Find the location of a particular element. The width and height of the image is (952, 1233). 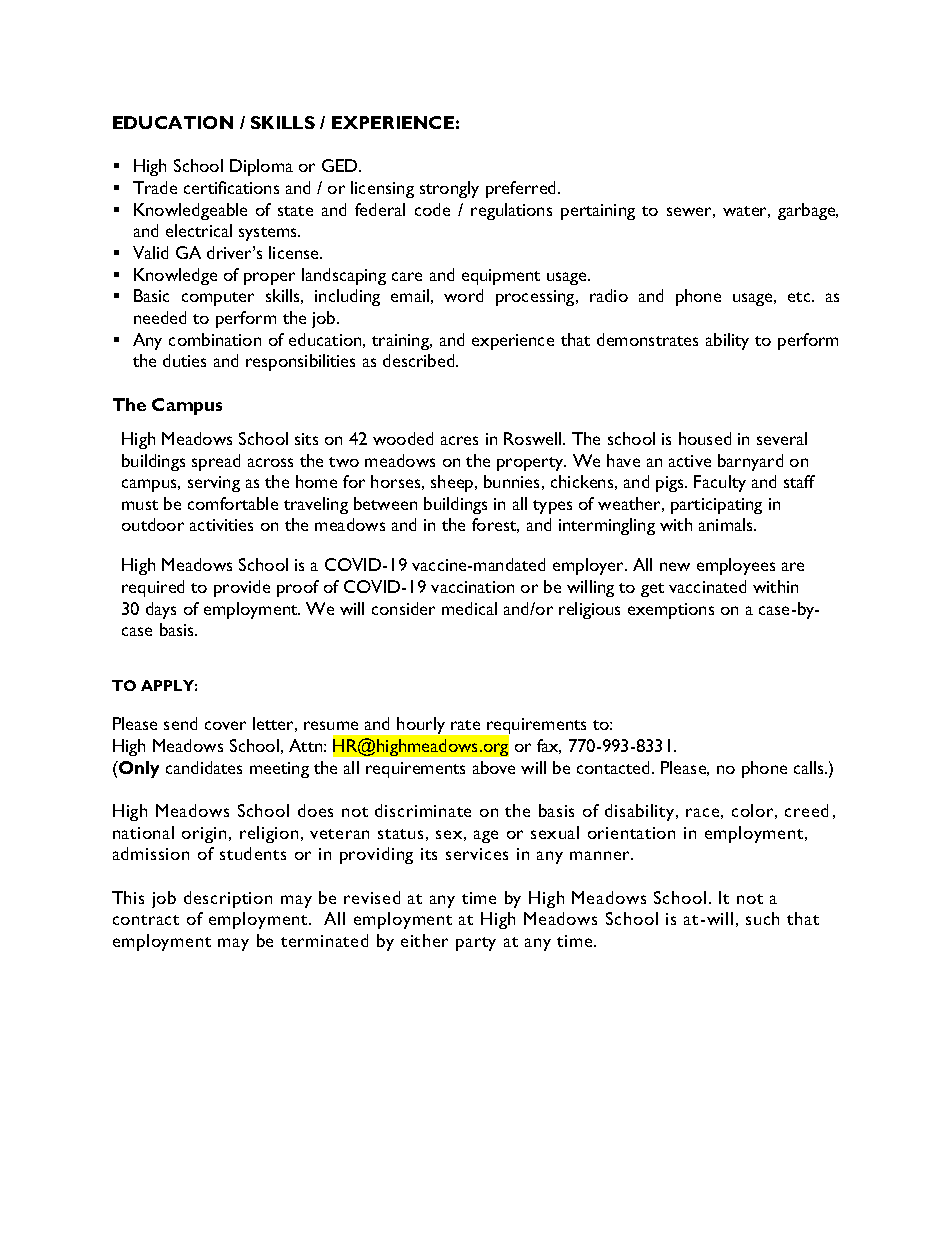

such is located at coordinates (762, 918).
